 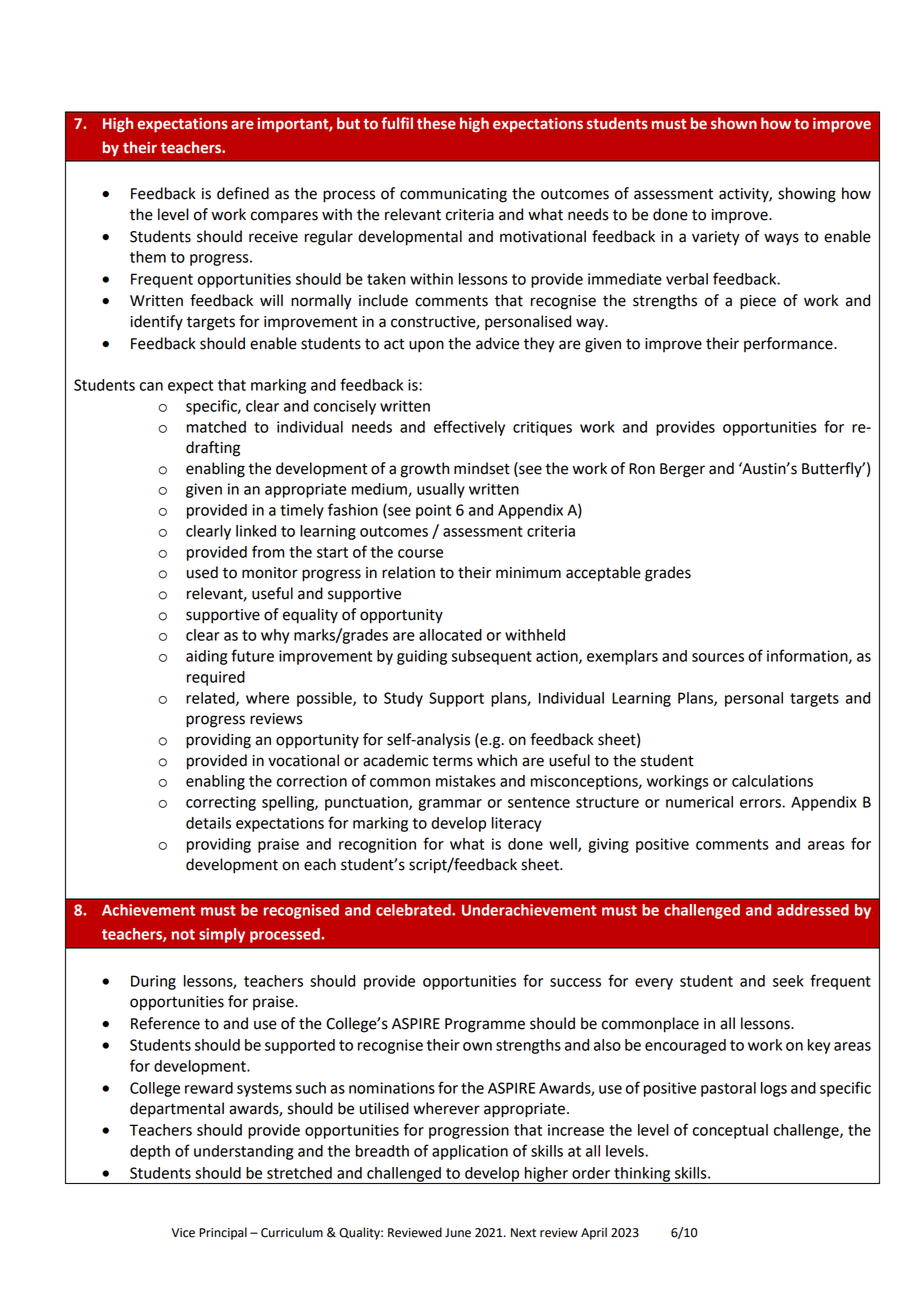 I want to click on communicating, so click(x=453, y=195).
